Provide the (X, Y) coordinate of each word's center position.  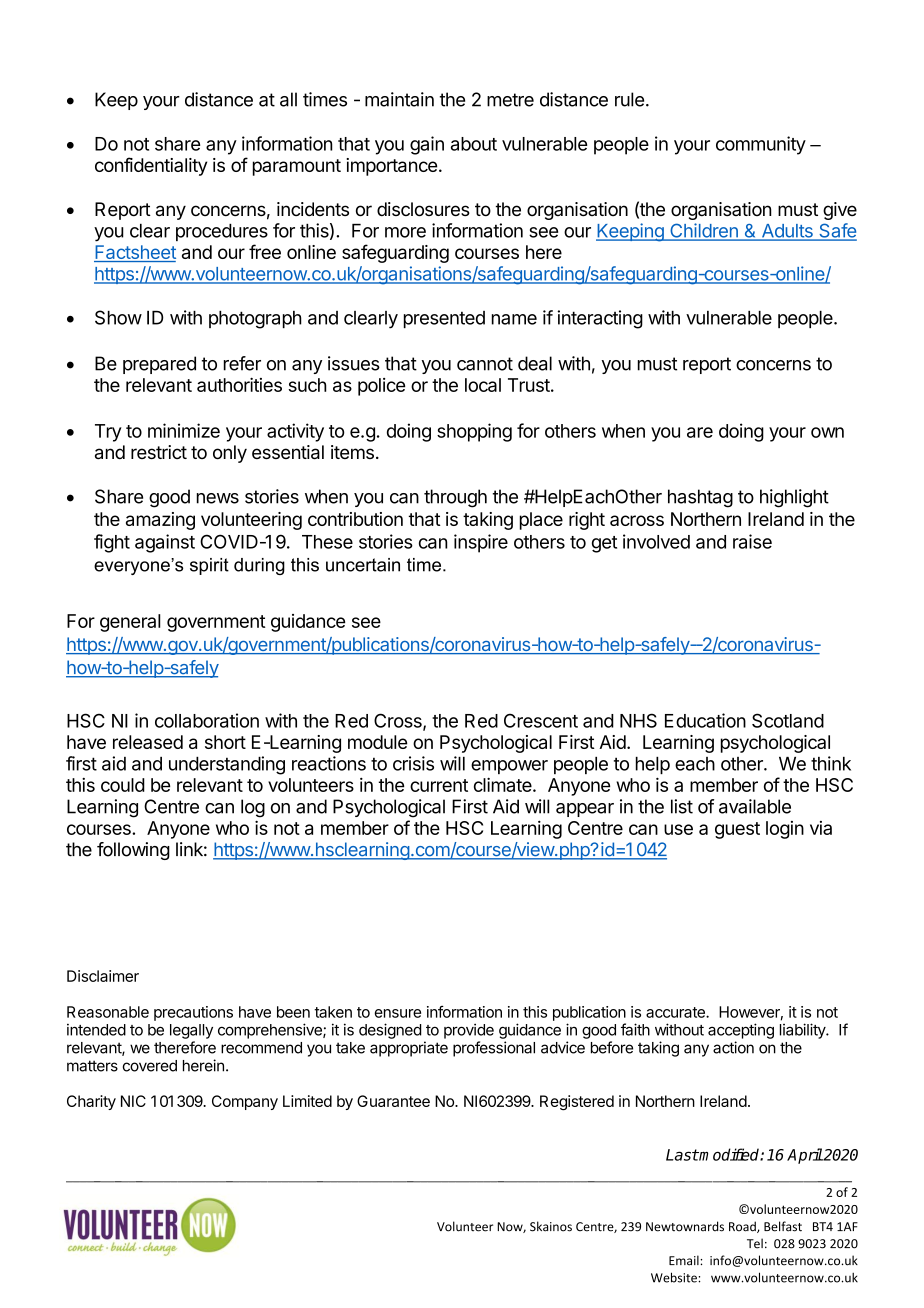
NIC (133, 1101)
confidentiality (151, 166)
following (133, 851)
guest (737, 830)
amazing (160, 521)
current (439, 785)
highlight (794, 498)
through (455, 498)
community (761, 145)
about (474, 144)
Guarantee (393, 1101)
